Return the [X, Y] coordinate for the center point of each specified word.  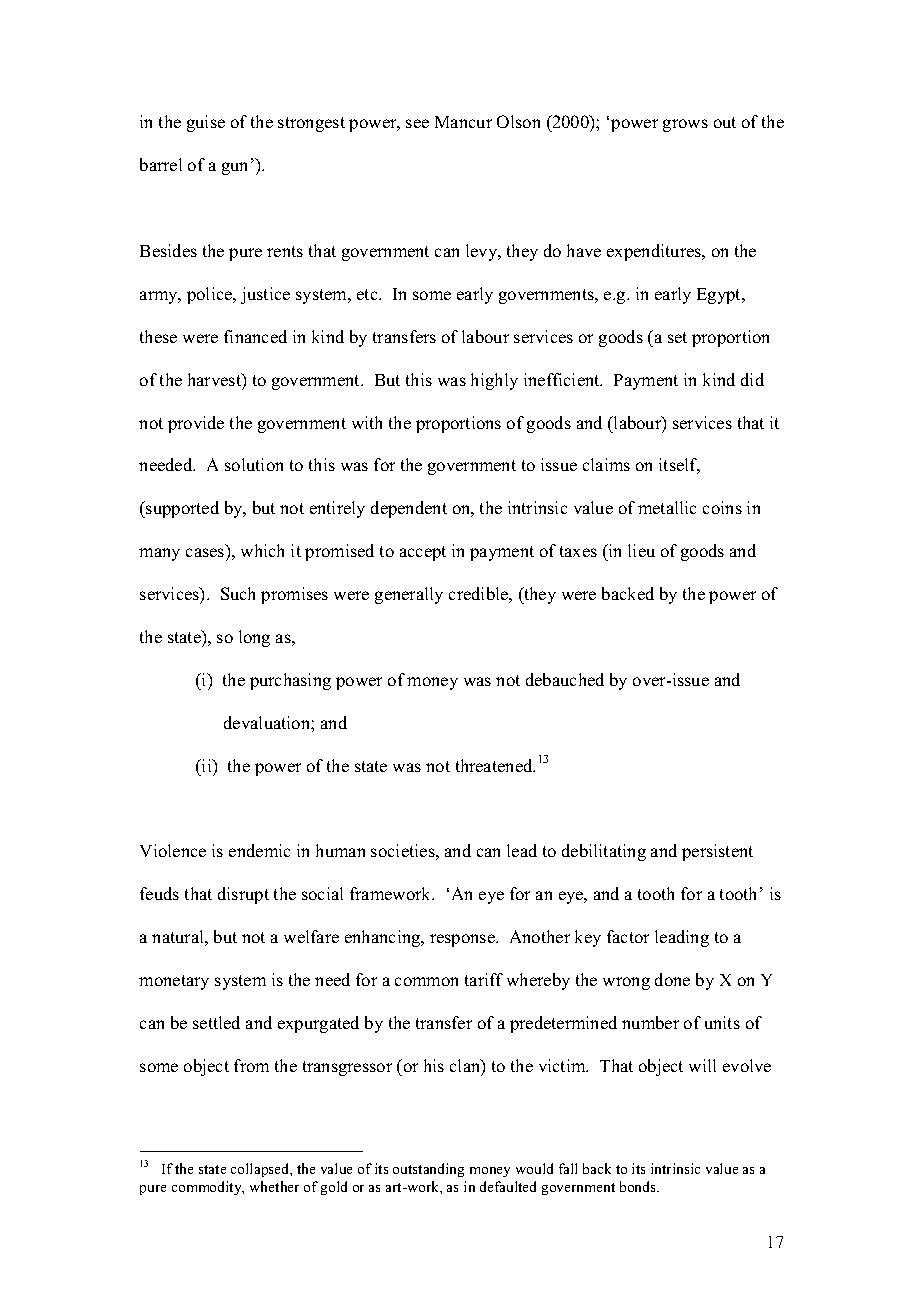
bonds [639, 1186]
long [254, 638]
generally [409, 595]
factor [628, 936]
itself [679, 466]
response [463, 940]
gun [234, 168]
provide [196, 424]
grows [685, 125]
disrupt [243, 895]
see [417, 123]
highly [494, 381]
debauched [565, 679]
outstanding [428, 1170]
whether [274, 1186]
